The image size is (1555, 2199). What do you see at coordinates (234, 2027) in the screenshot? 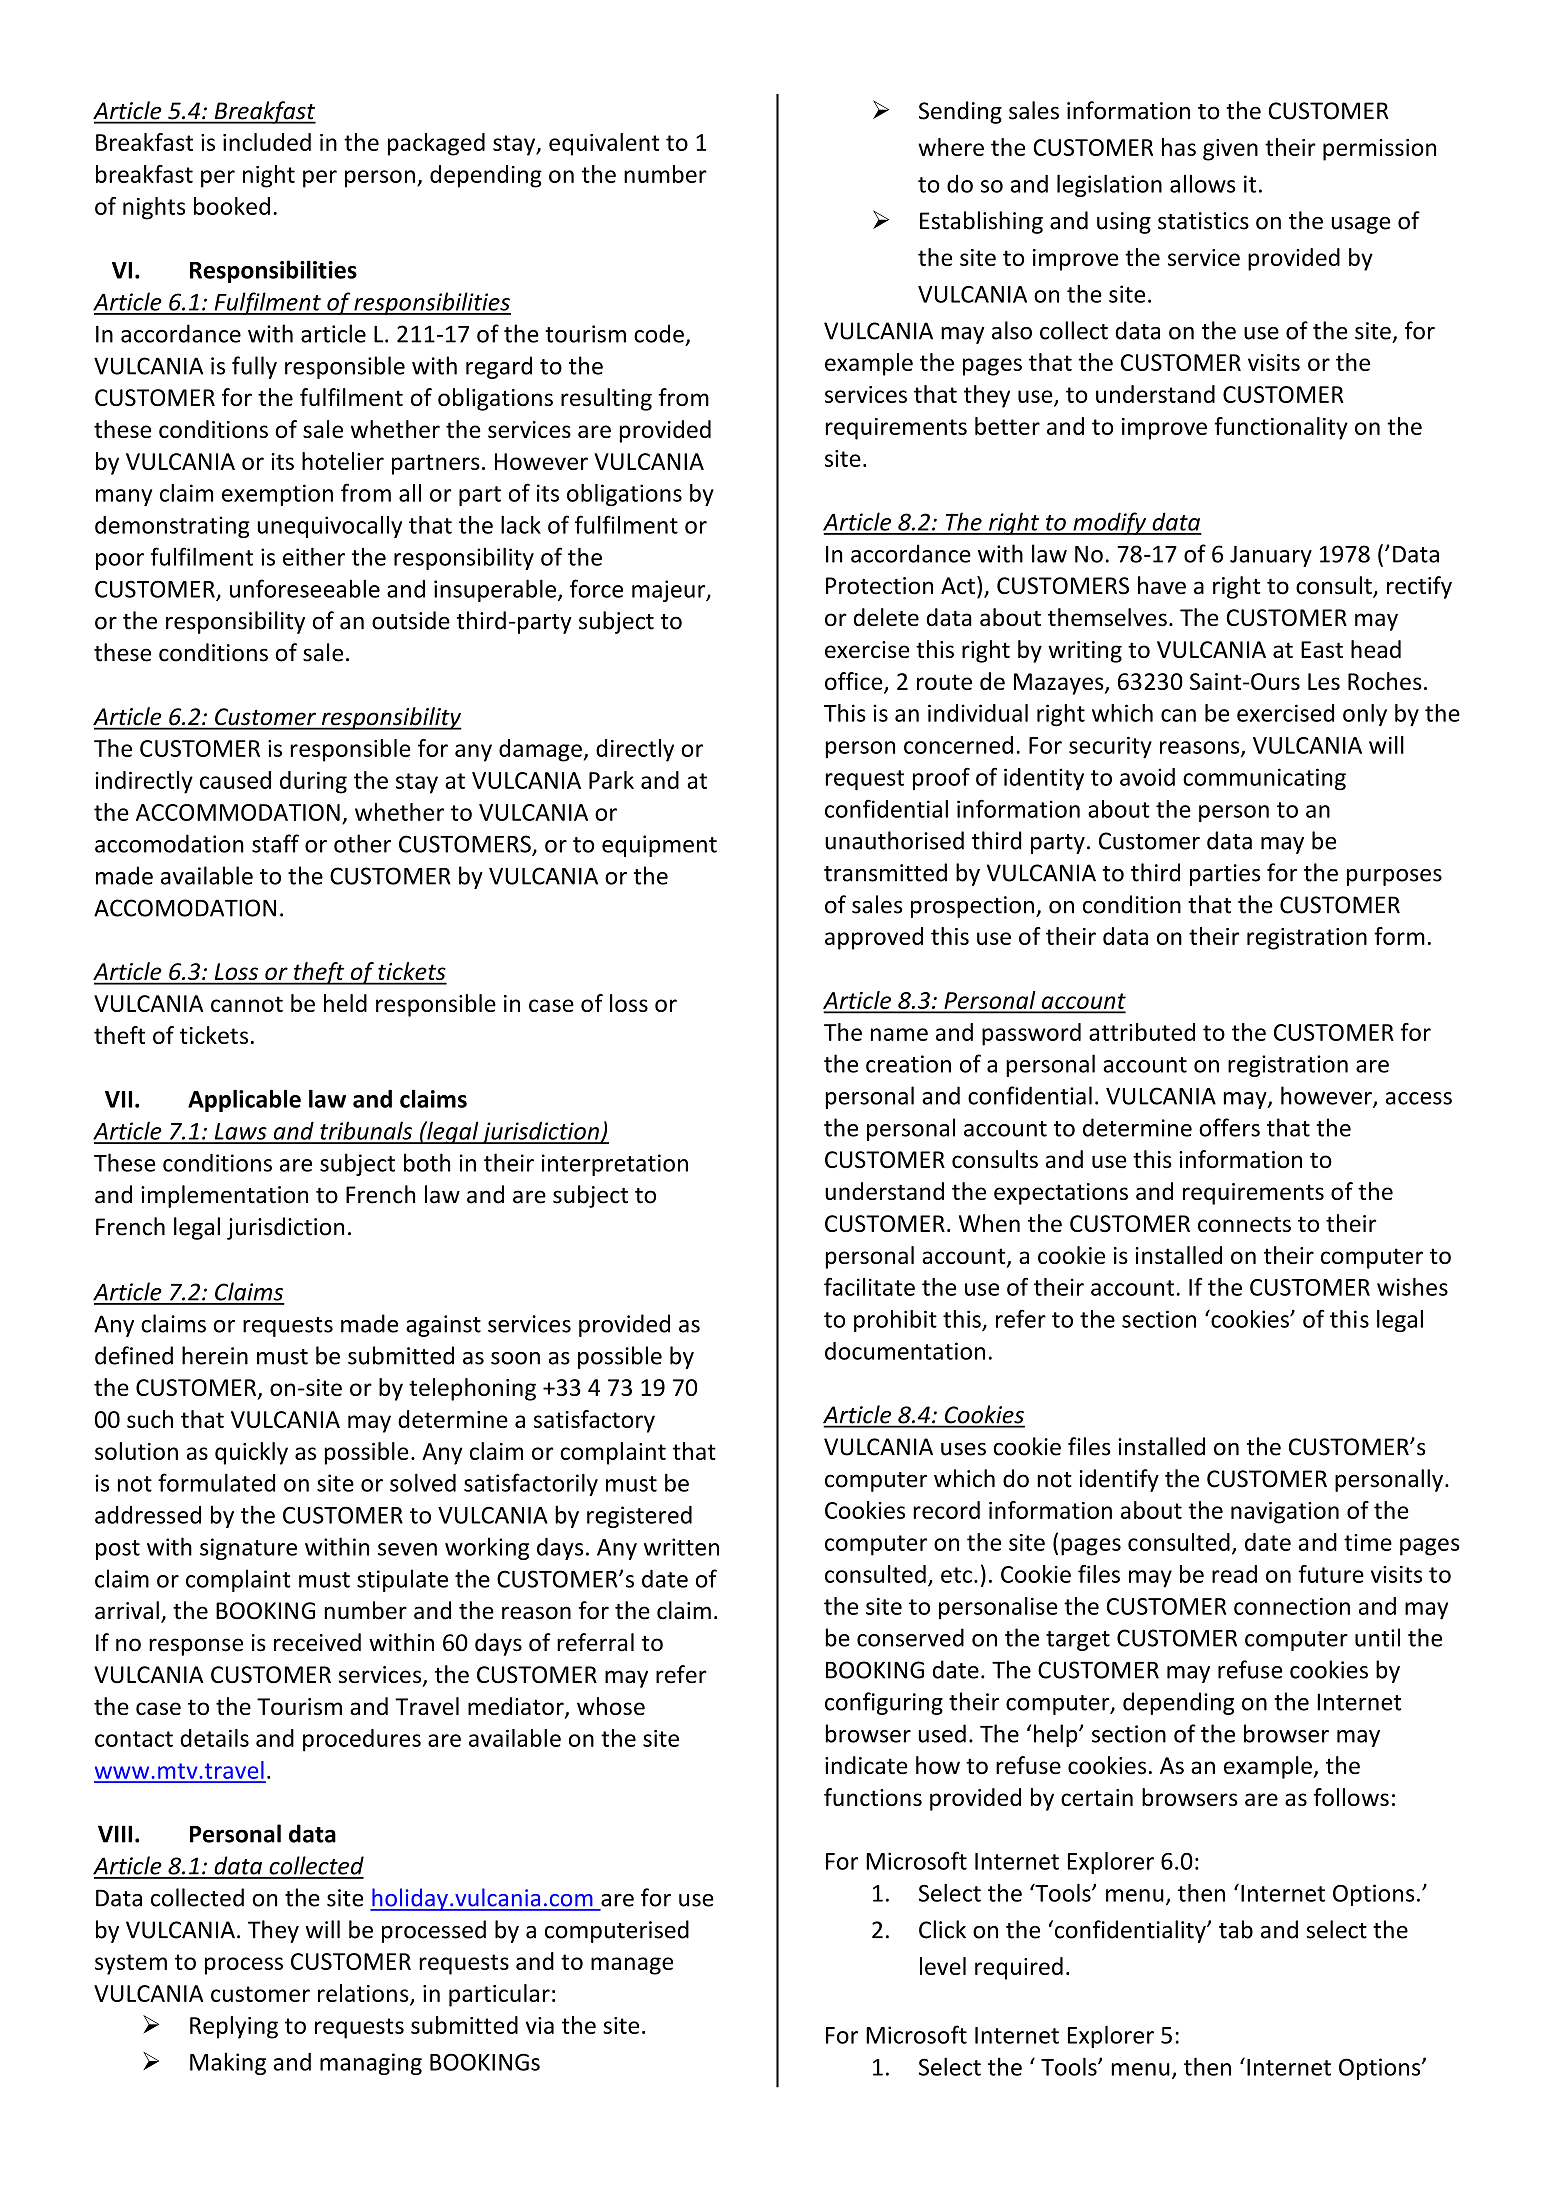
I see `Replying` at bounding box center [234, 2027].
